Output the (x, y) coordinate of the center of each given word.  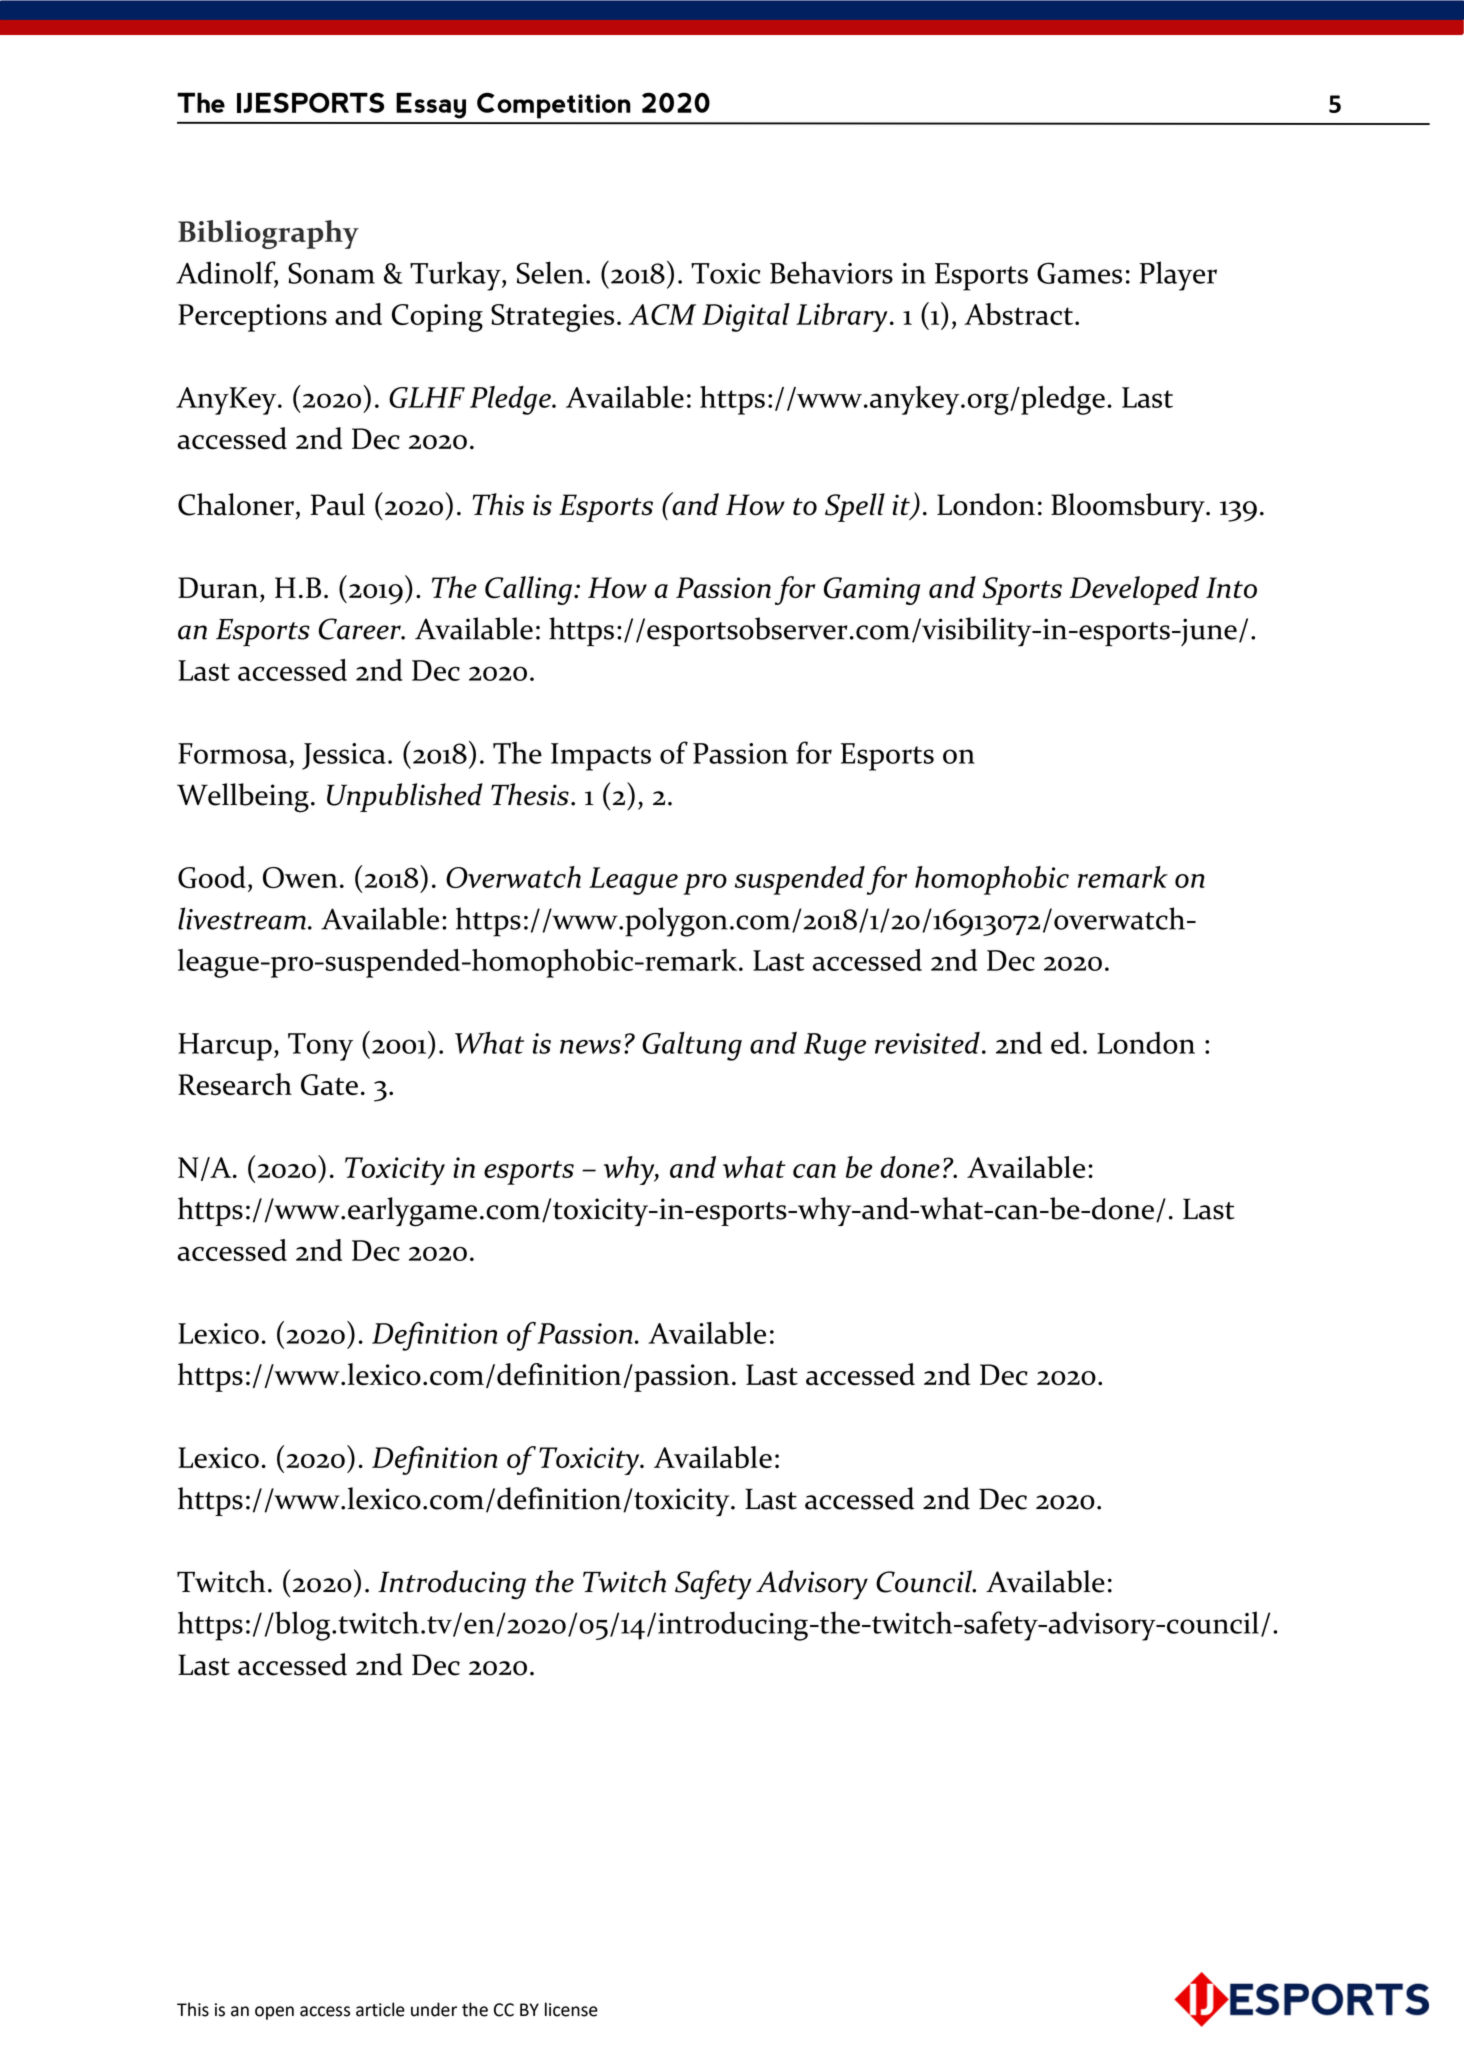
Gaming (872, 591)
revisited (927, 1043)
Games (1079, 273)
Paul (338, 504)
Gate (329, 1085)
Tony (320, 1047)
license (571, 2009)
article (380, 2009)
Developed (1134, 590)
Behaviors (831, 272)
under (434, 2009)
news (590, 1047)
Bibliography (268, 234)
